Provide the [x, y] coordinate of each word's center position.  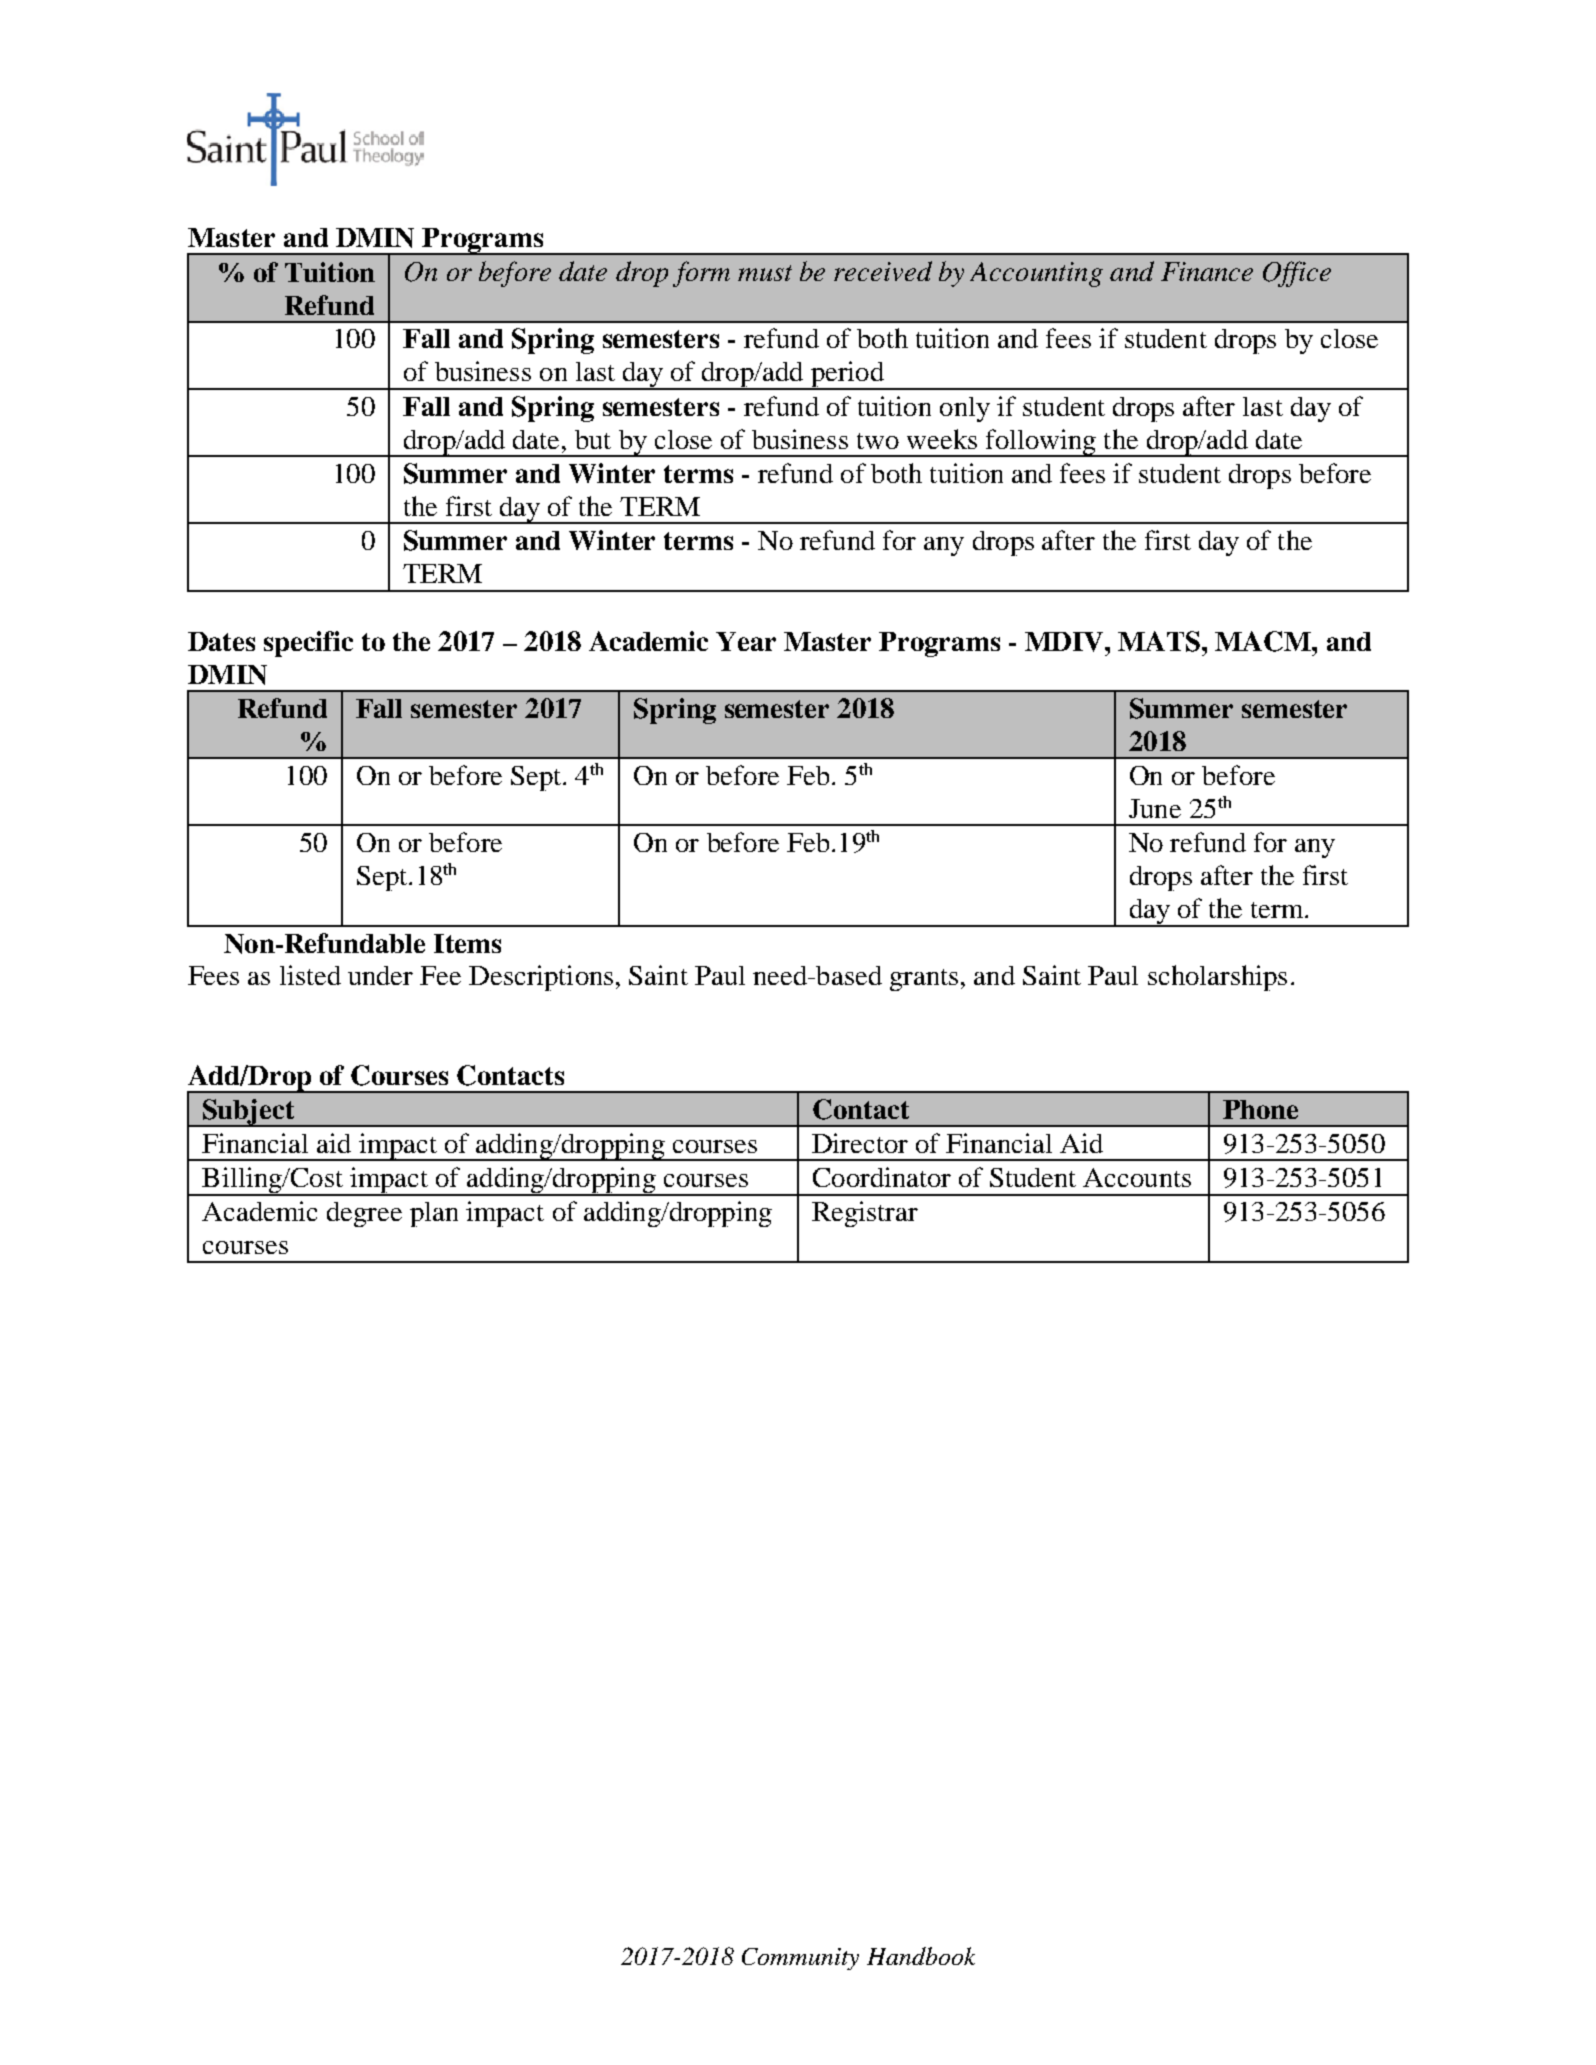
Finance [1207, 271]
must [765, 273]
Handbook [921, 1956]
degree [364, 1214]
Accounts [1137, 1177]
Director [860, 1143]
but [593, 439]
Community [800, 1959]
